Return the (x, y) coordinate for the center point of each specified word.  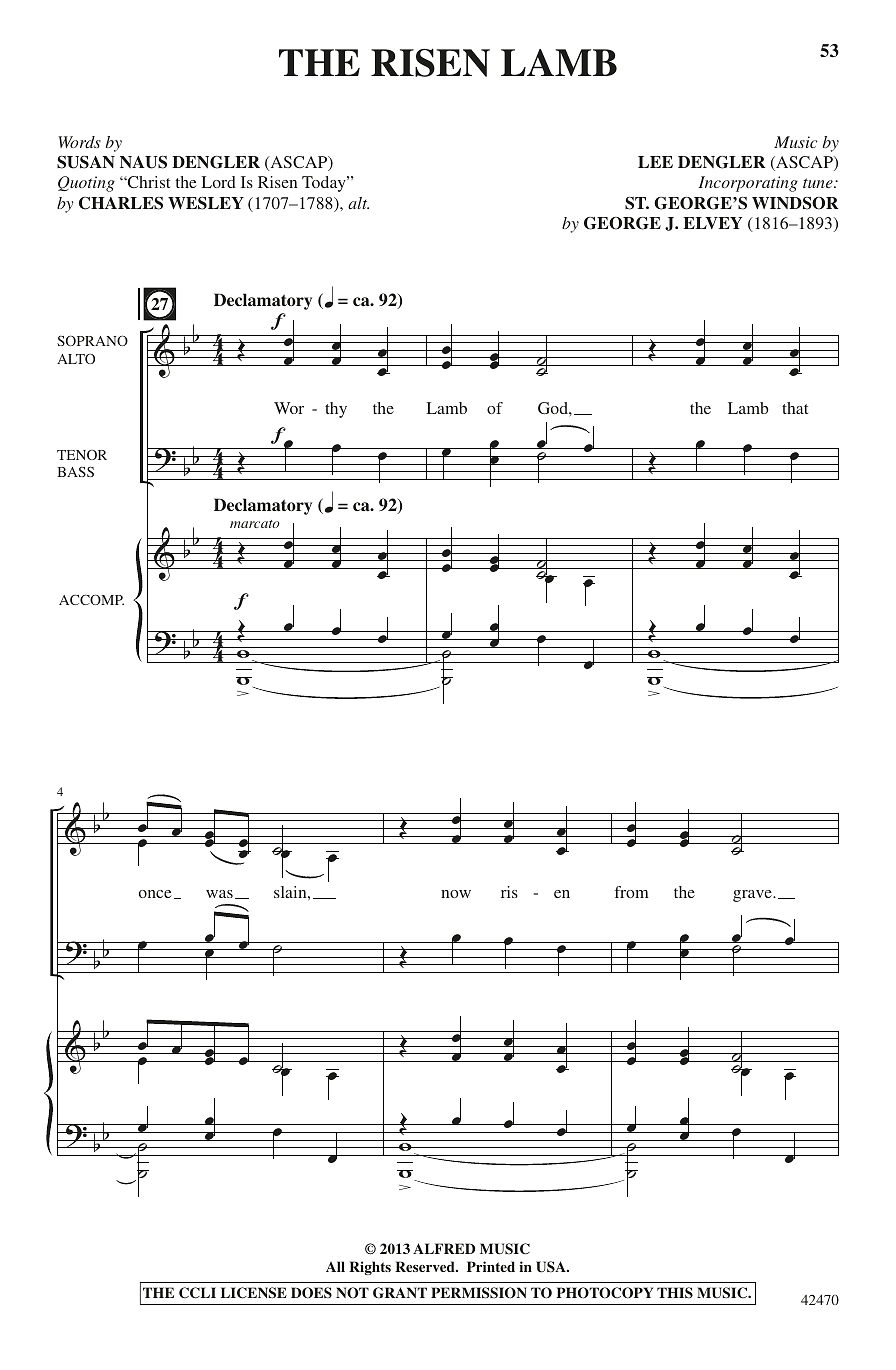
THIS (675, 1293)
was (219, 894)
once (155, 894)
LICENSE (254, 1293)
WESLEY (206, 203)
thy (336, 410)
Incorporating (748, 184)
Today (325, 184)
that (795, 408)
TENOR (82, 455)
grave (753, 896)
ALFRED (444, 1248)
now (456, 894)
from (632, 892)
